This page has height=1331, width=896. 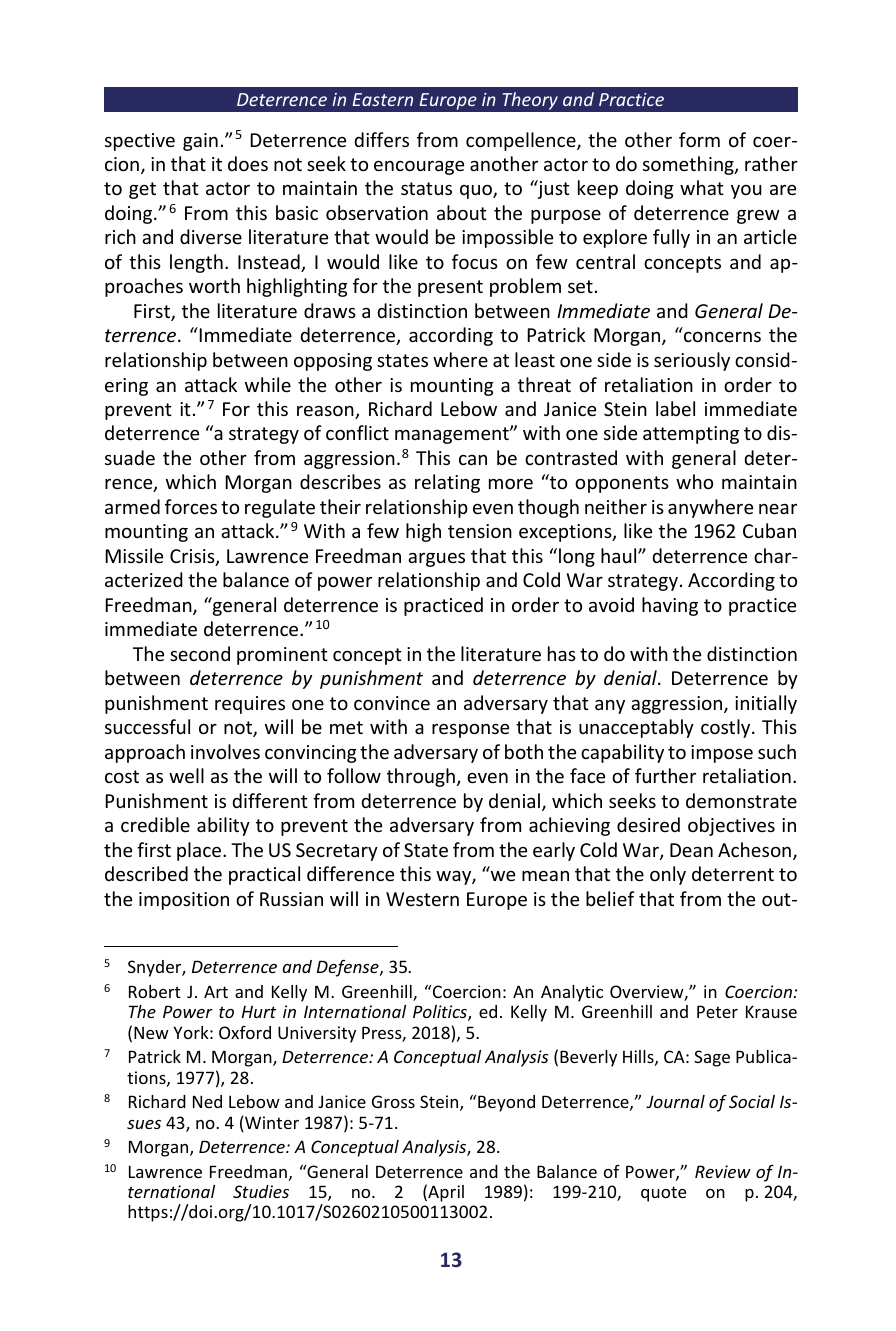 I want to click on objectives, so click(x=731, y=826).
